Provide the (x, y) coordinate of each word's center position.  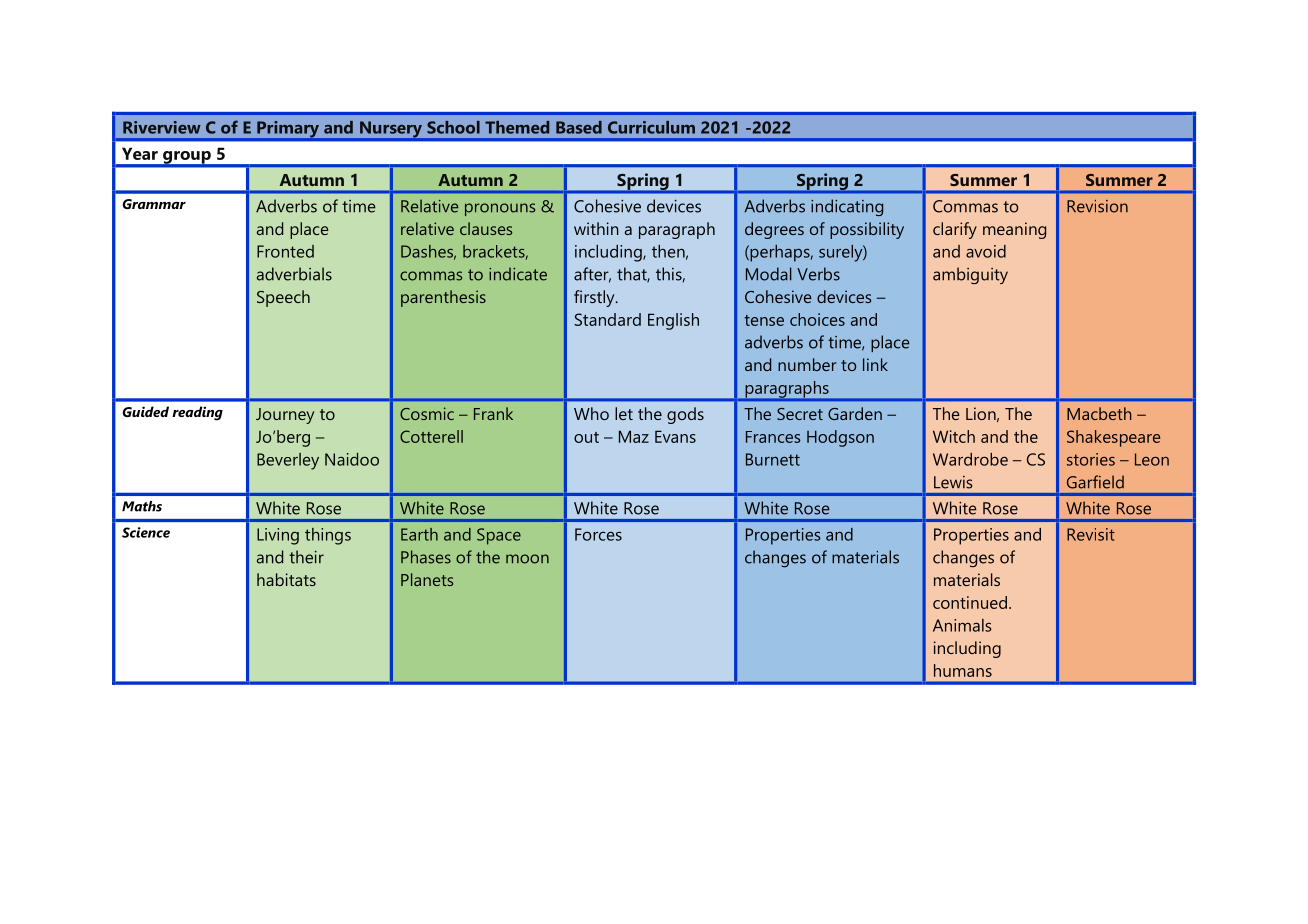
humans (963, 670)
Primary (288, 130)
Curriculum (651, 127)
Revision (1097, 206)
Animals (962, 625)
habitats (286, 579)
